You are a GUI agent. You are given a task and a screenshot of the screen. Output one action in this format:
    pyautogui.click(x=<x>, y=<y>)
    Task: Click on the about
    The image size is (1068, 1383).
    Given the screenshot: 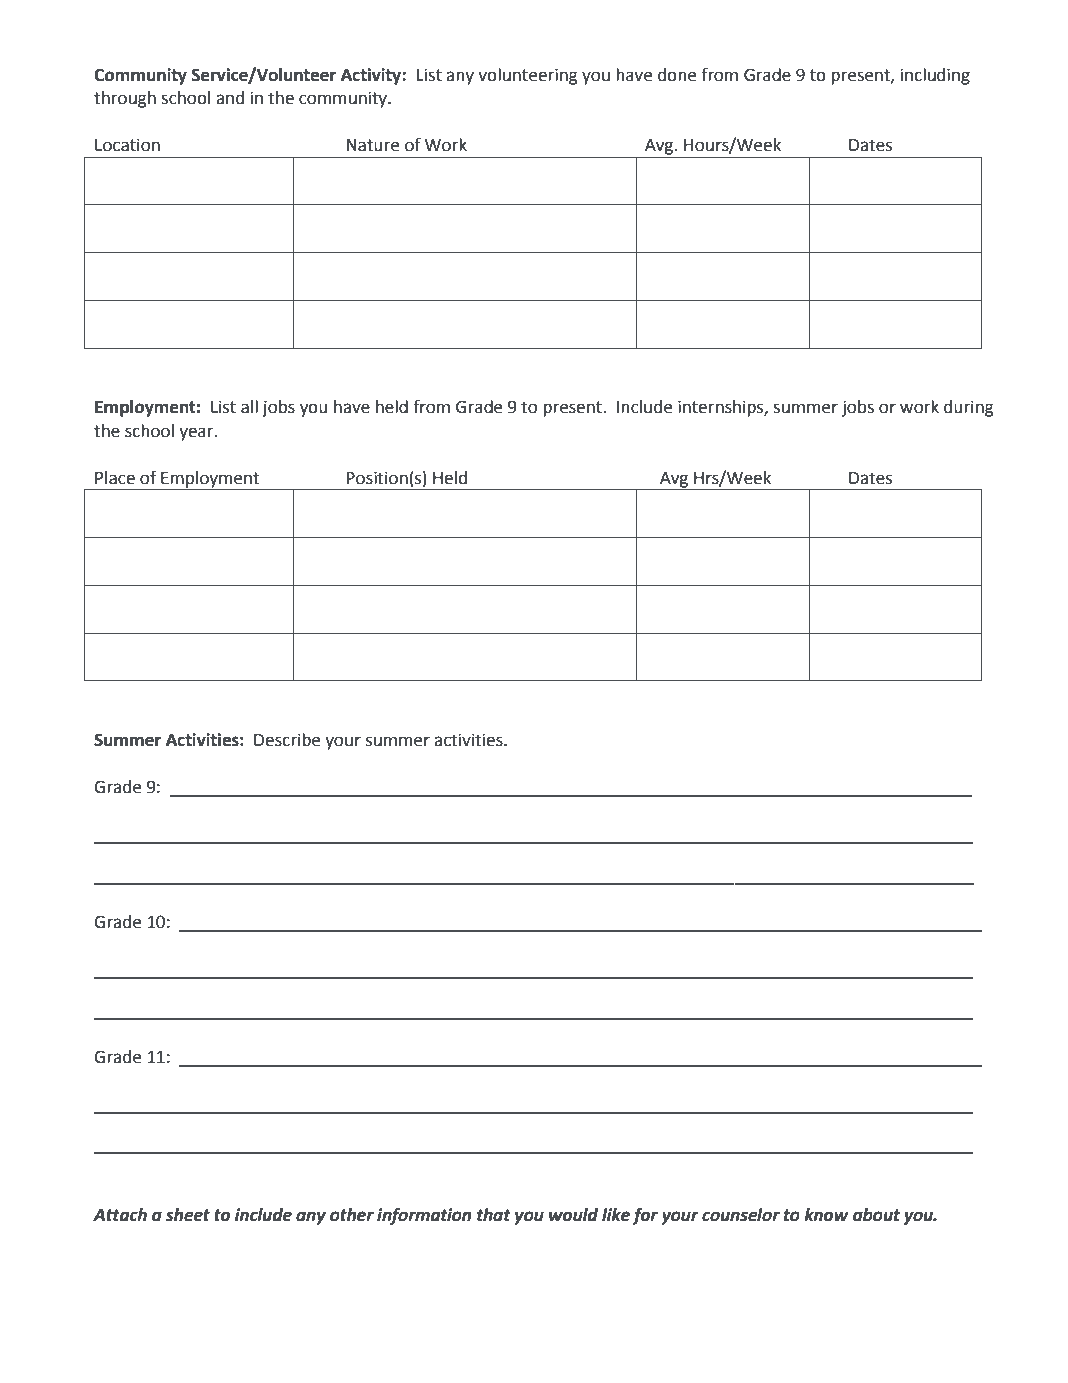 What is the action you would take?
    pyautogui.click(x=876, y=1215)
